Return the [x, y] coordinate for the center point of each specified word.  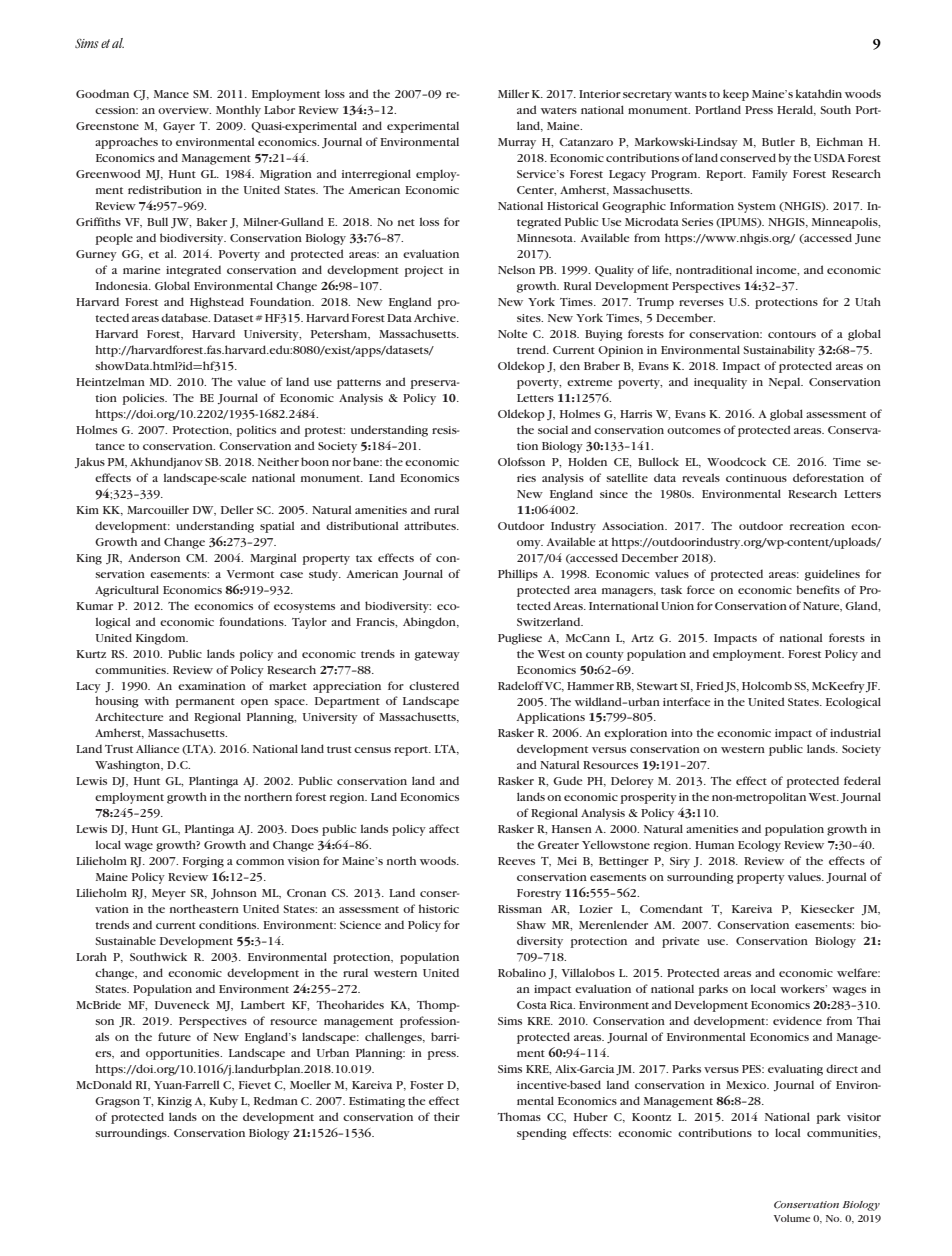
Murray [517, 143]
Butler [778, 141]
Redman [276, 1100]
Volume [792, 1218]
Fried [710, 685]
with [156, 700]
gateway [437, 656]
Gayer [179, 127]
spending [542, 1134]
